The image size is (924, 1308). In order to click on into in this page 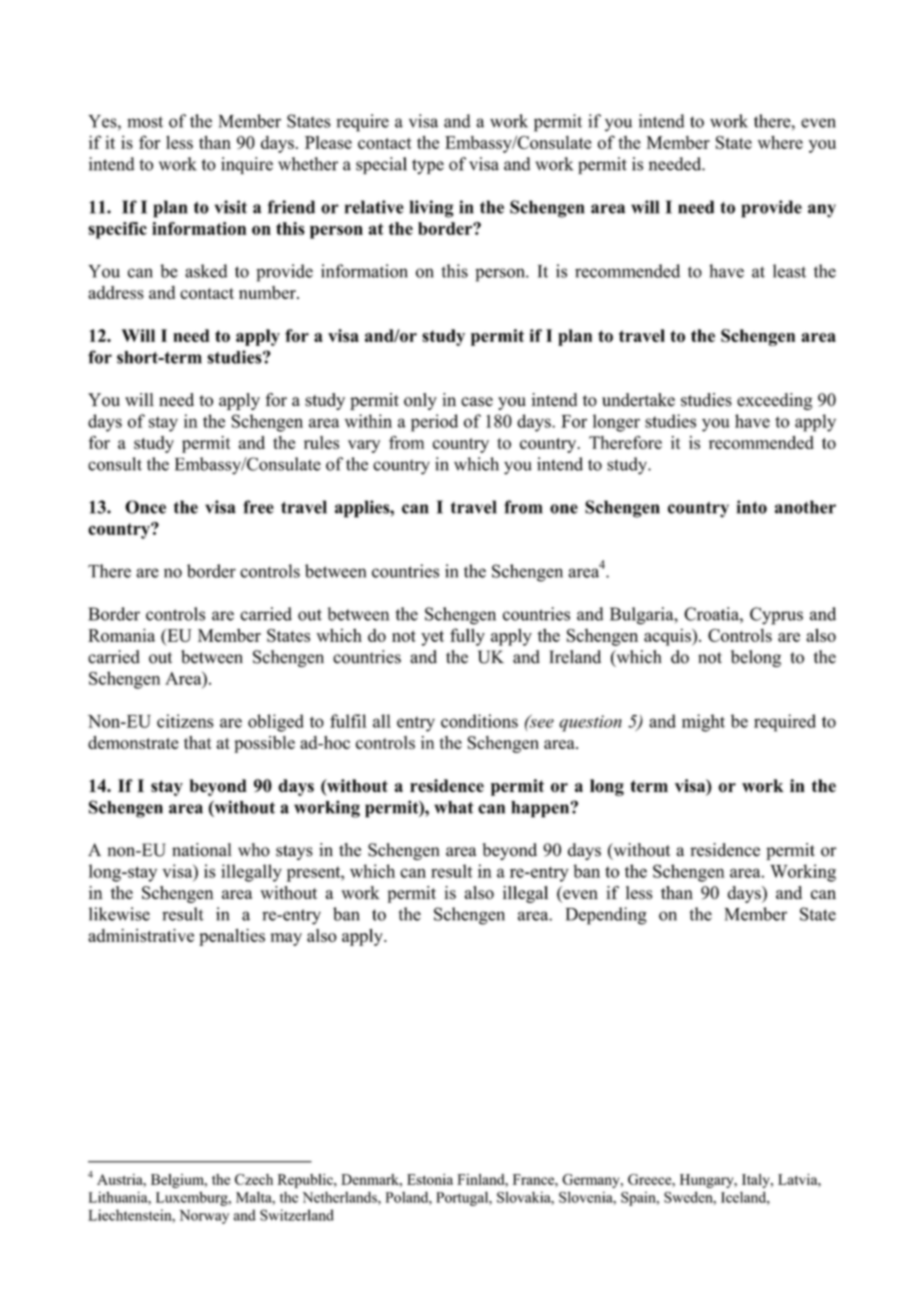, I will do `click(752, 507)`.
